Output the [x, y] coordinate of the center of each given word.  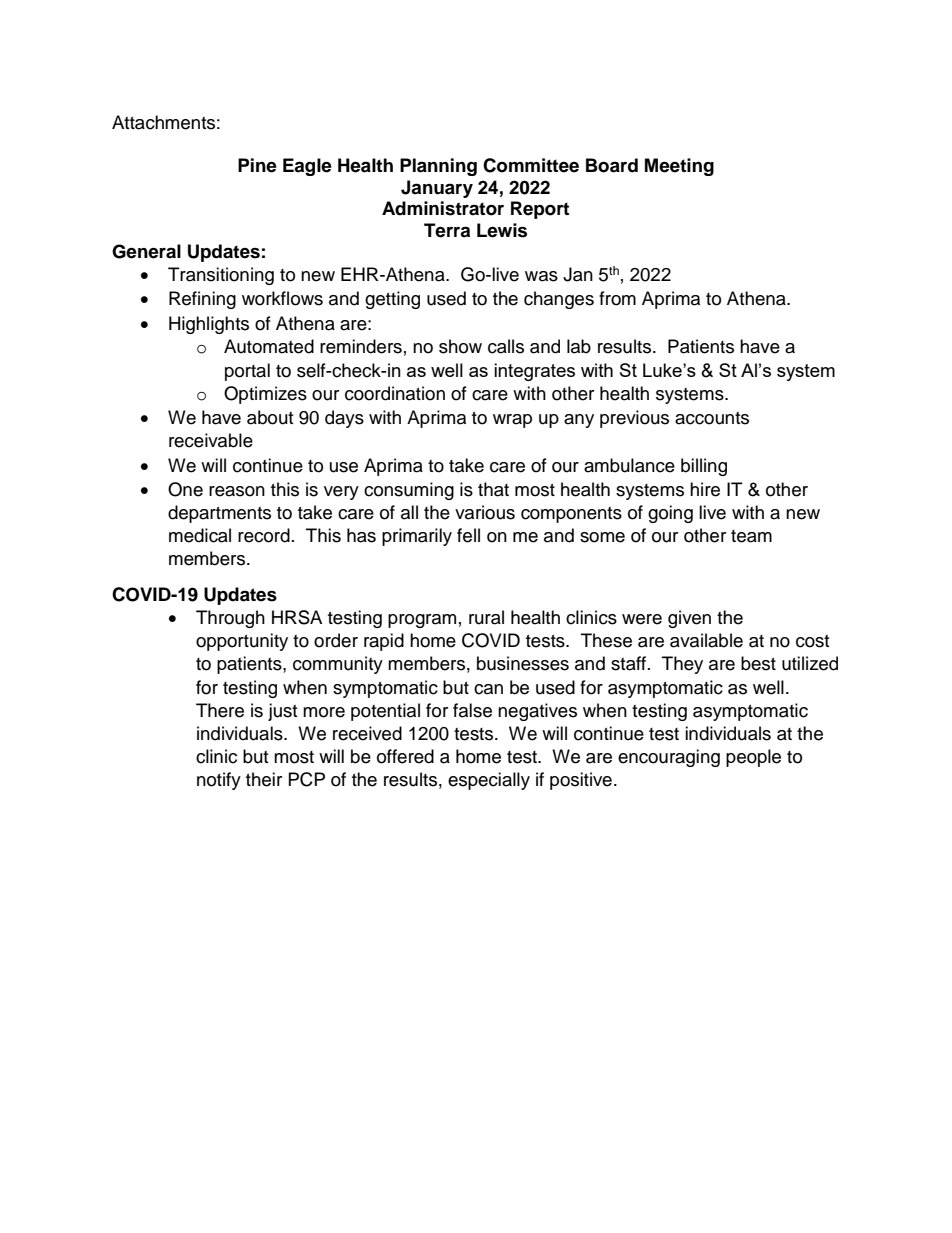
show [460, 346]
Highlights [209, 325]
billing [704, 467]
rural [486, 617]
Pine [257, 165]
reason [237, 491]
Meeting [679, 167]
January [437, 189]
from [617, 298]
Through [230, 619]
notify [219, 781]
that [493, 489]
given [689, 619]
